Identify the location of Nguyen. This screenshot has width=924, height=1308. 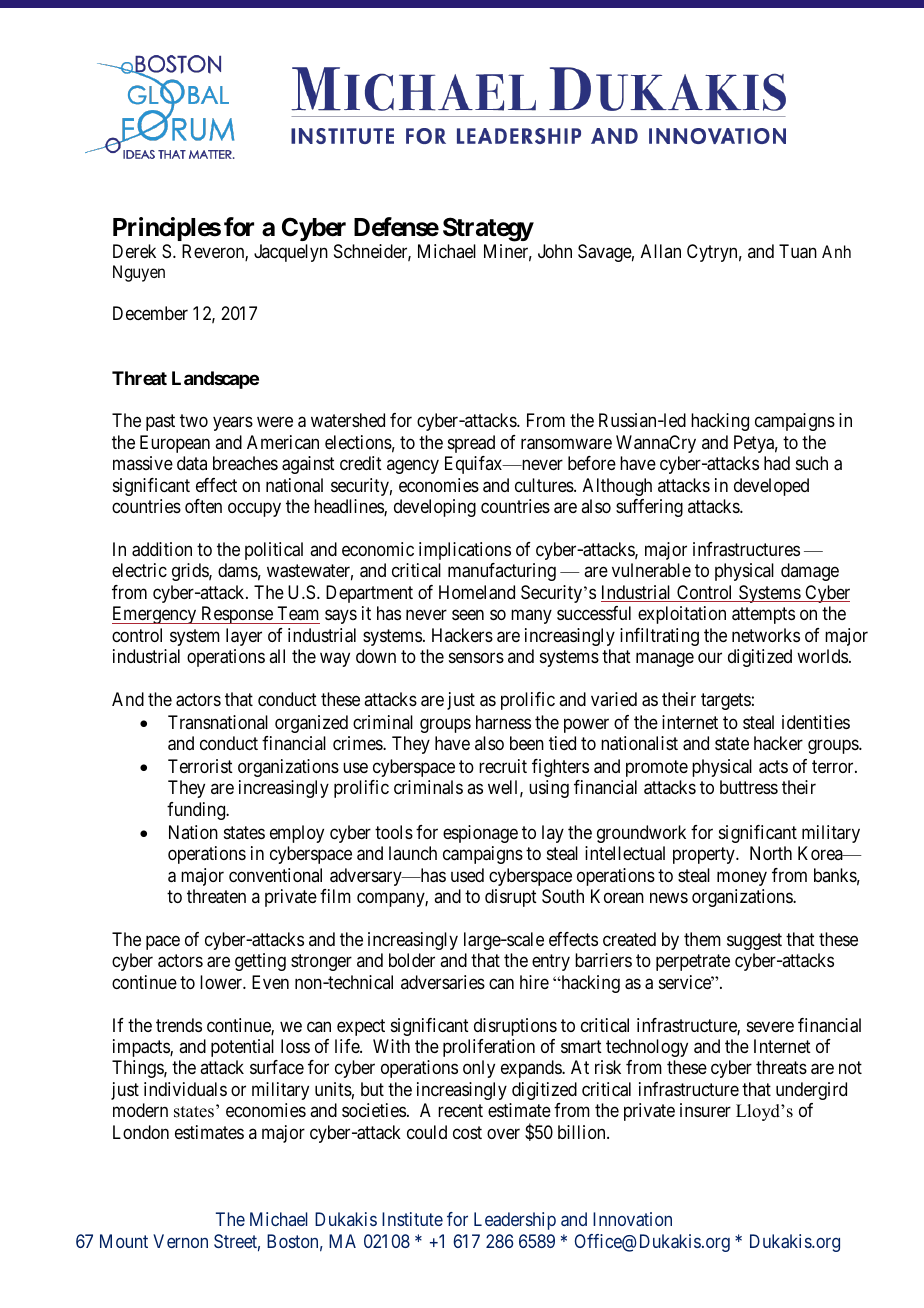
(139, 273).
